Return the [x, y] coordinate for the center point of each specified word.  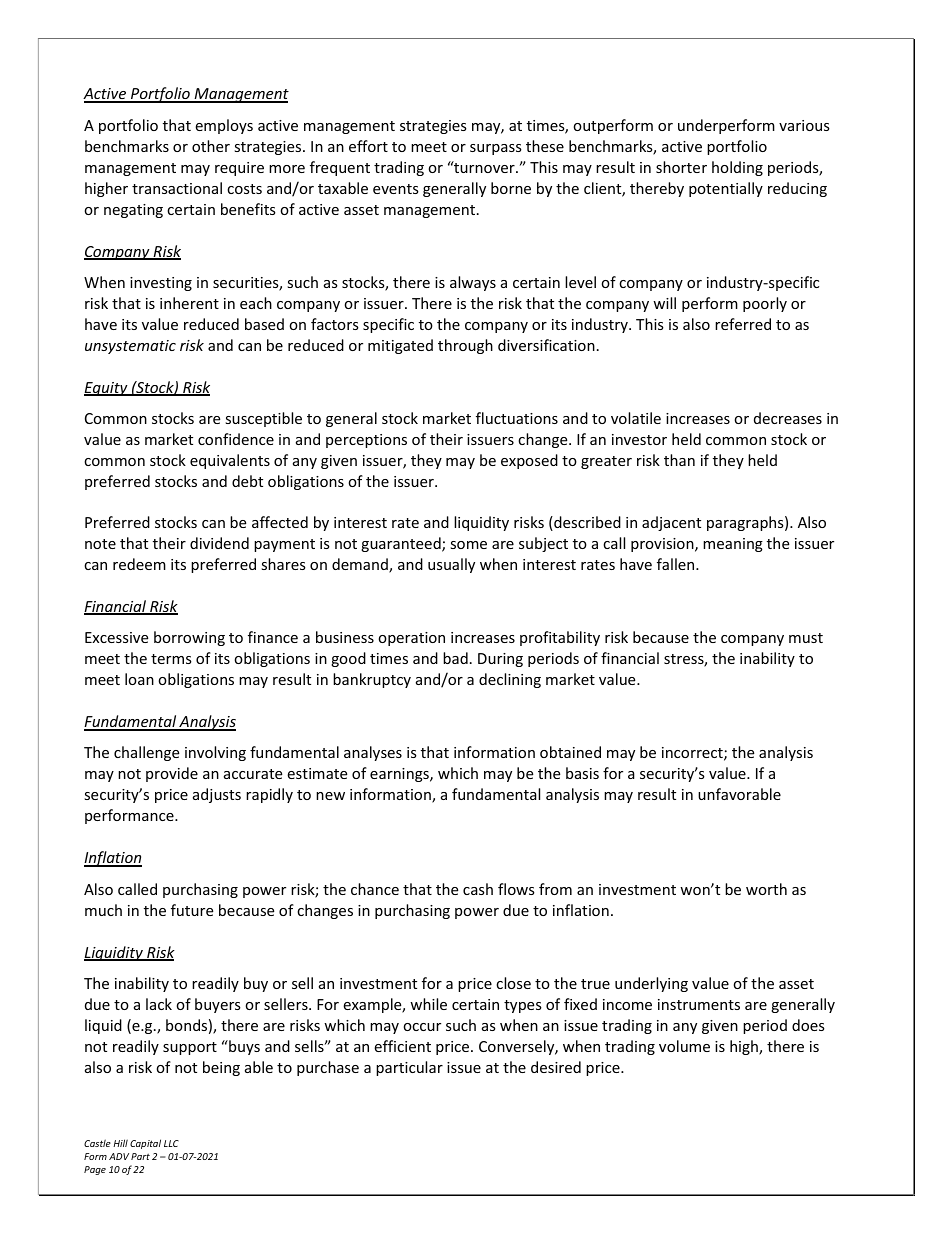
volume [684, 1046]
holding [737, 168]
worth [766, 889]
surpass [496, 149]
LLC [171, 1143]
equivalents [230, 461]
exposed [529, 461]
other [211, 146]
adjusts [217, 795]
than [679, 460]
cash [478, 889]
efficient [402, 1046]
